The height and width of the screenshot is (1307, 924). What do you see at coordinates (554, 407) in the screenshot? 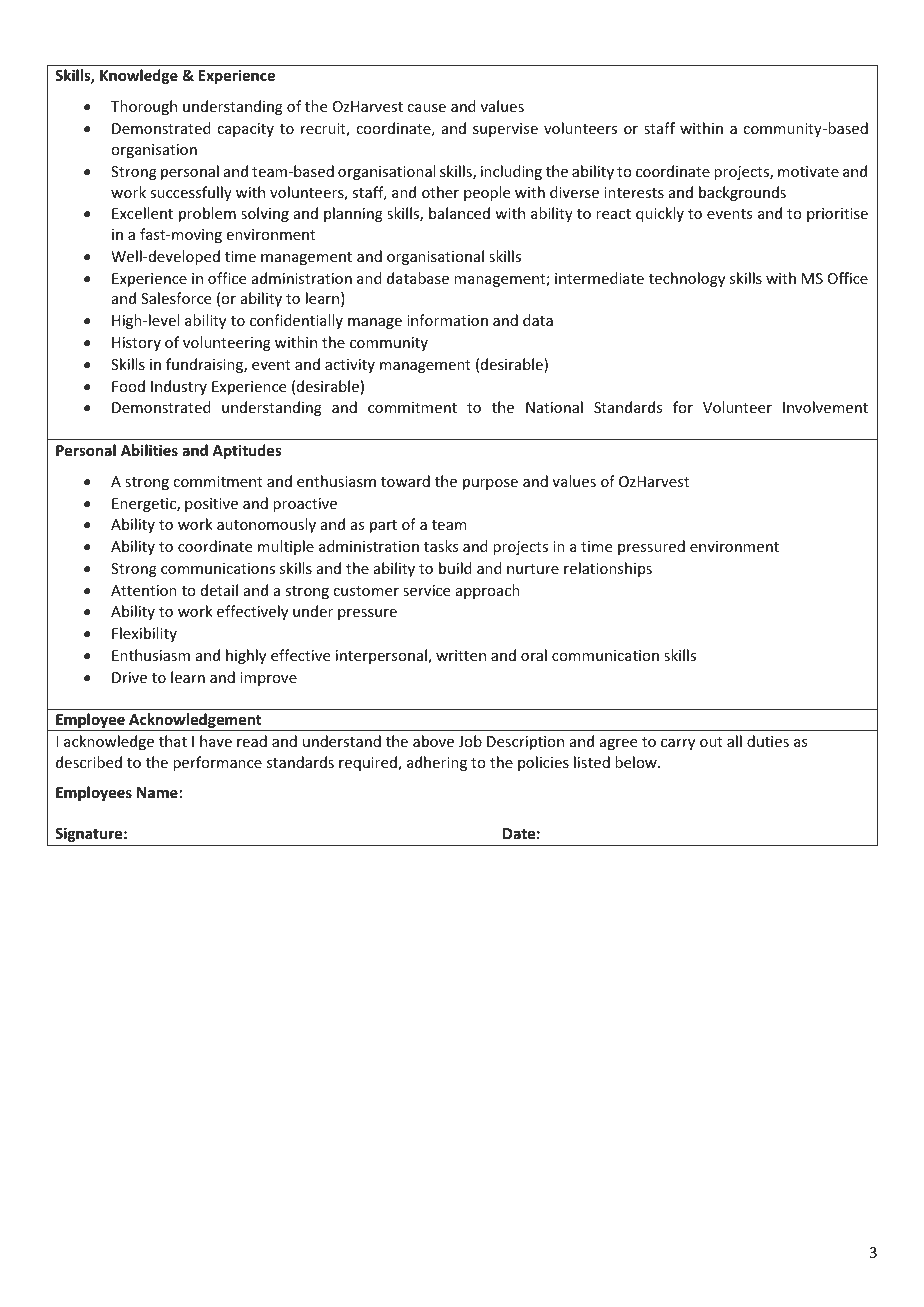
I see `National` at bounding box center [554, 407].
